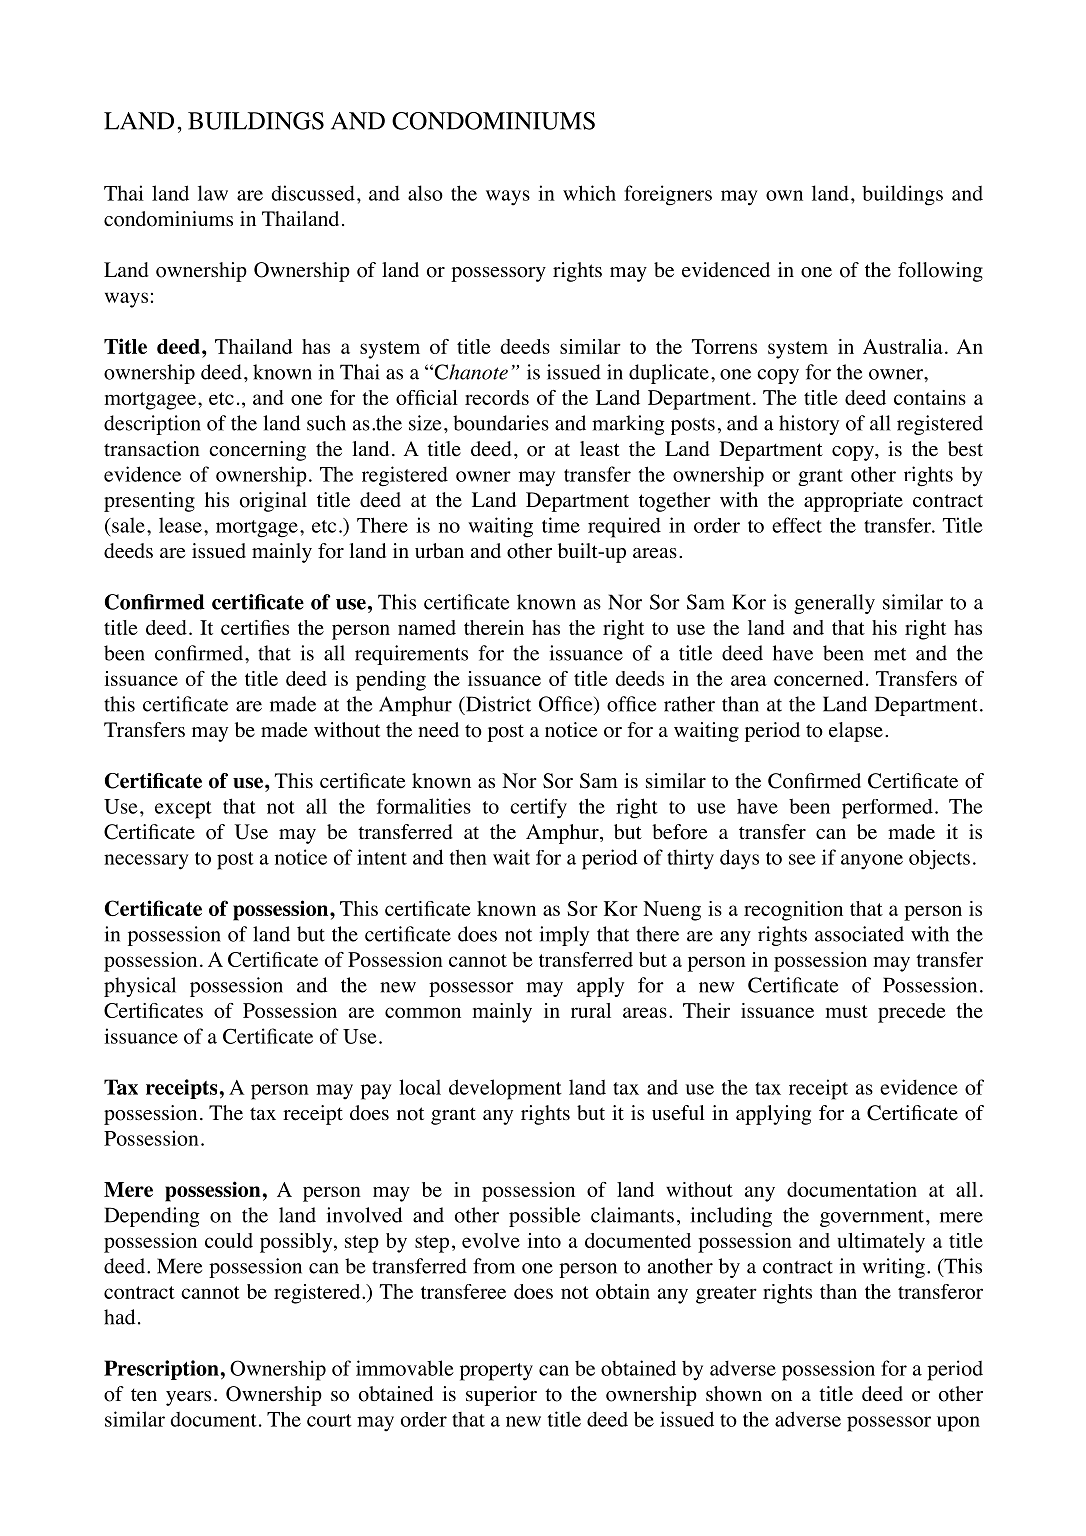 The image size is (1086, 1536). Describe the element at coordinates (589, 193) in the page. I see `which` at that location.
